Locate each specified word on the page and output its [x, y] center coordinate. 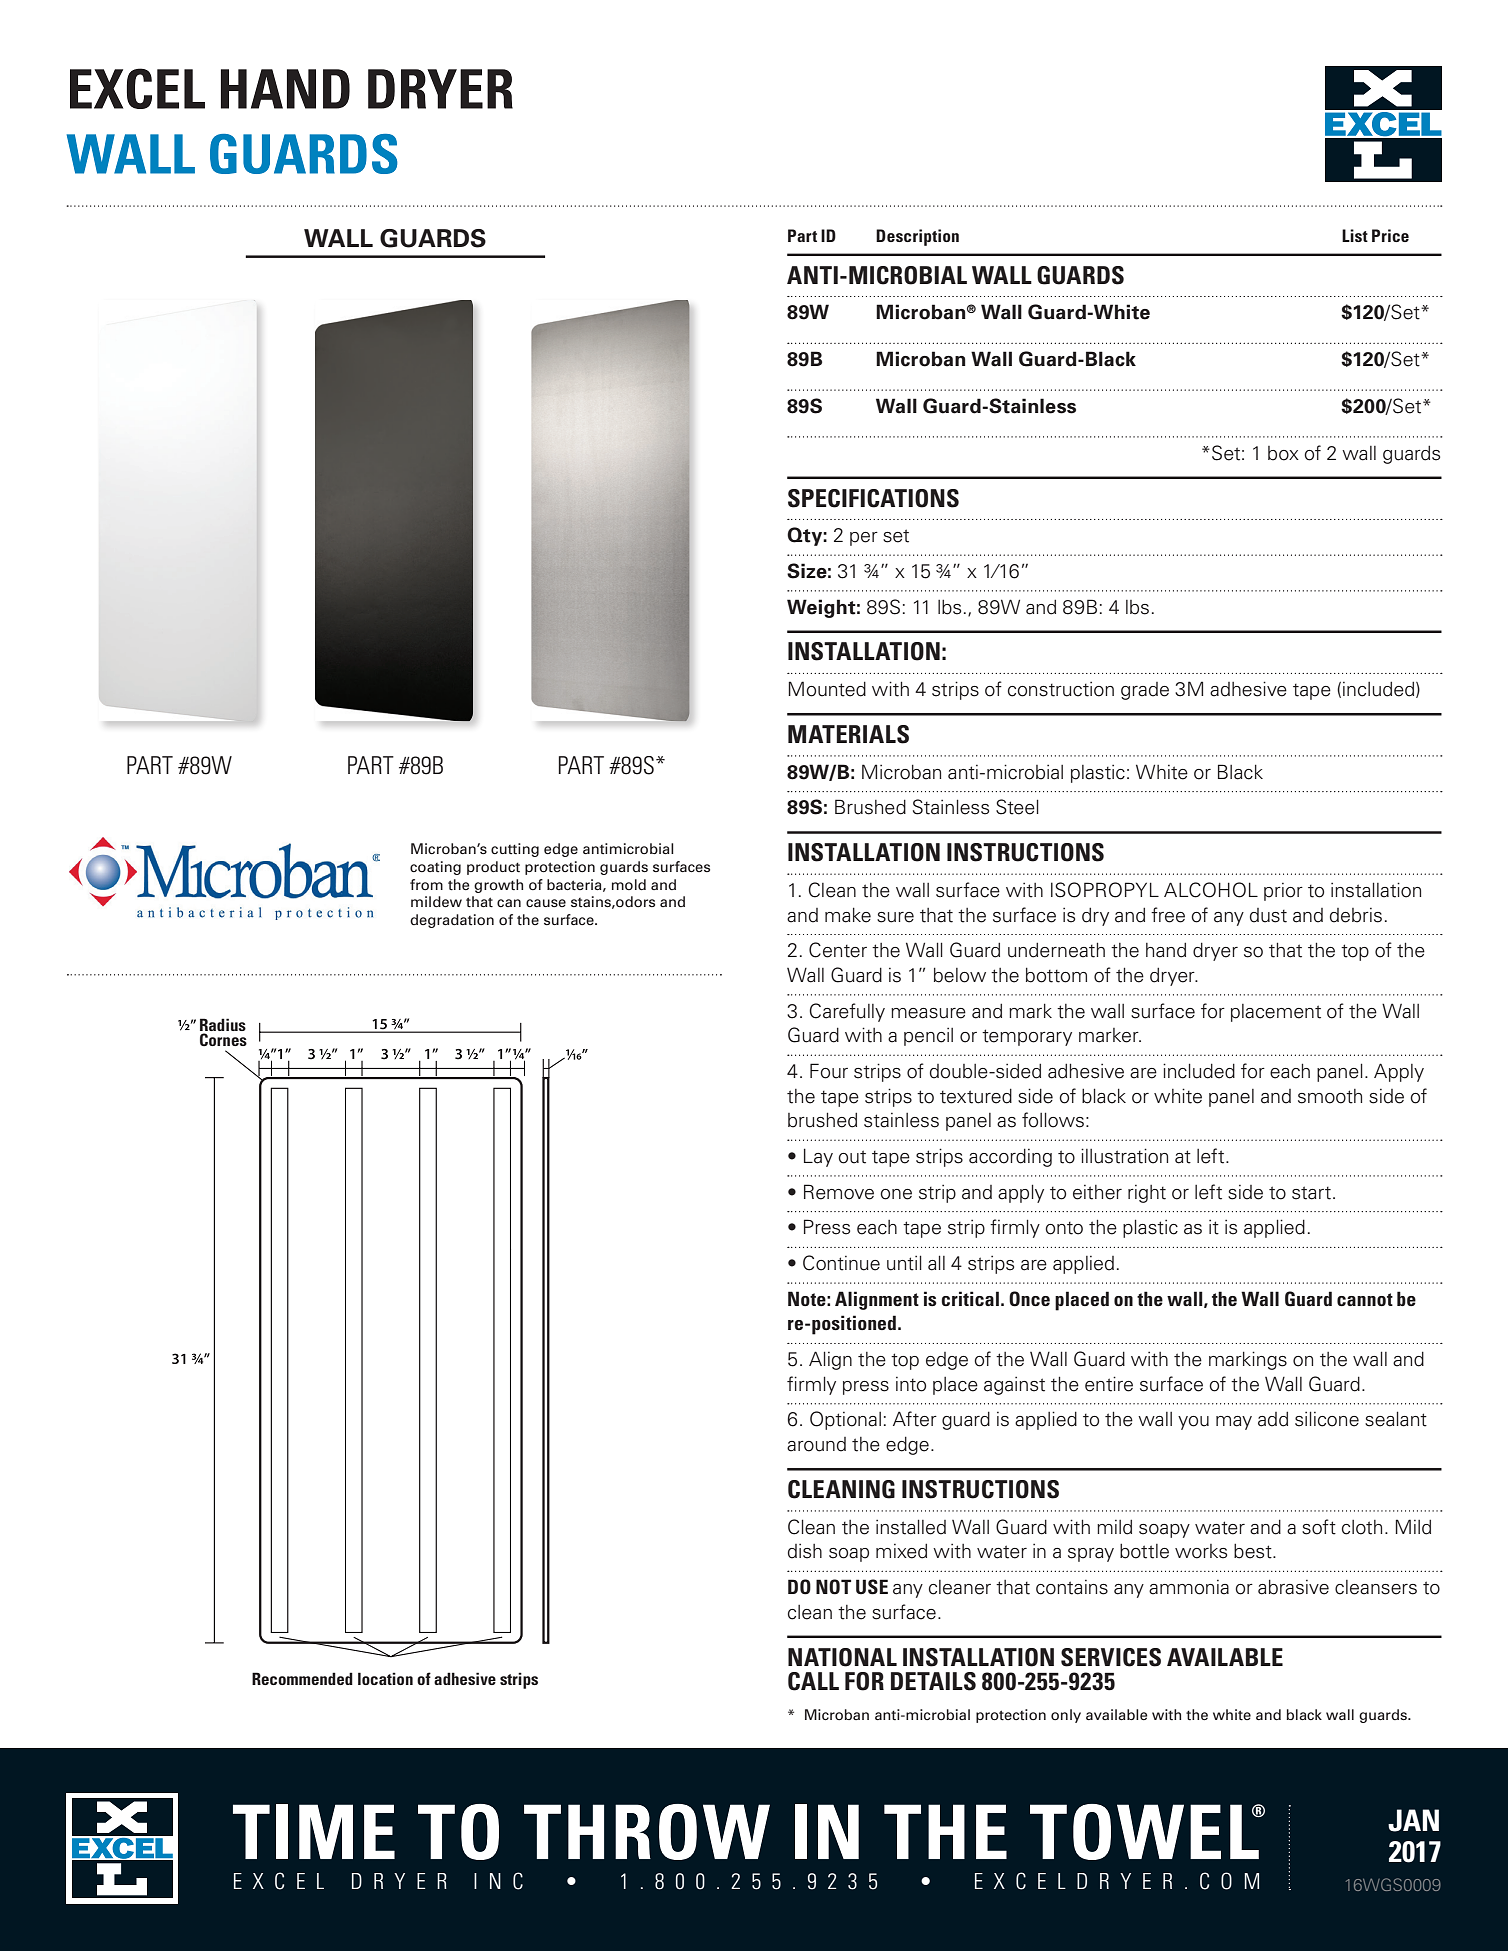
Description [917, 237]
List [1355, 235]
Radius [223, 1024]
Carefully [847, 1012]
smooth [1330, 1096]
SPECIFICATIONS [873, 498]
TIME [314, 1831]
